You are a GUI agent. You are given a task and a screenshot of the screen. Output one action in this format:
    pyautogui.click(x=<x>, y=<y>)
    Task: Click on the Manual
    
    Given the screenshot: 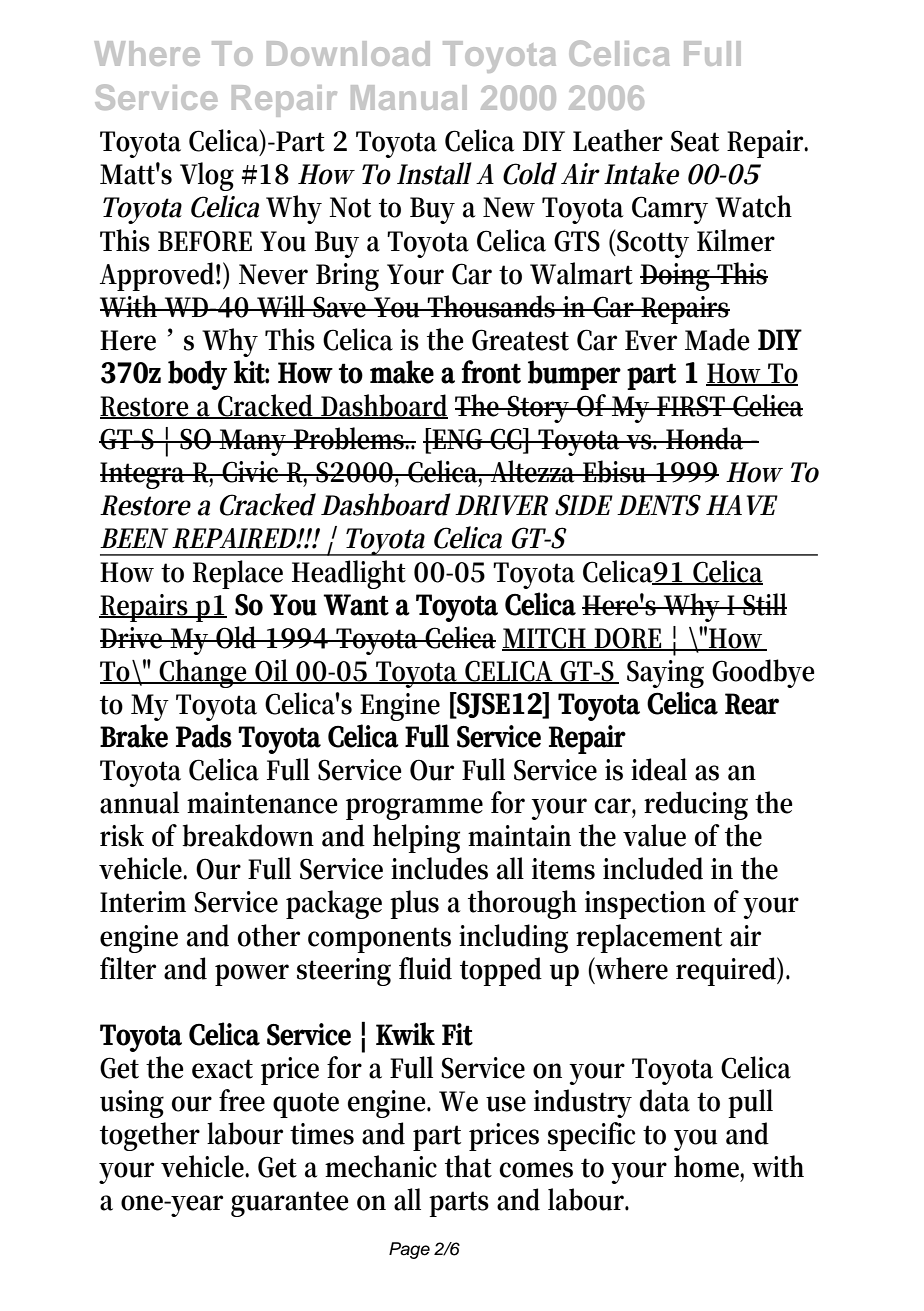 What is the action you would take?
    pyautogui.click(x=409, y=97)
